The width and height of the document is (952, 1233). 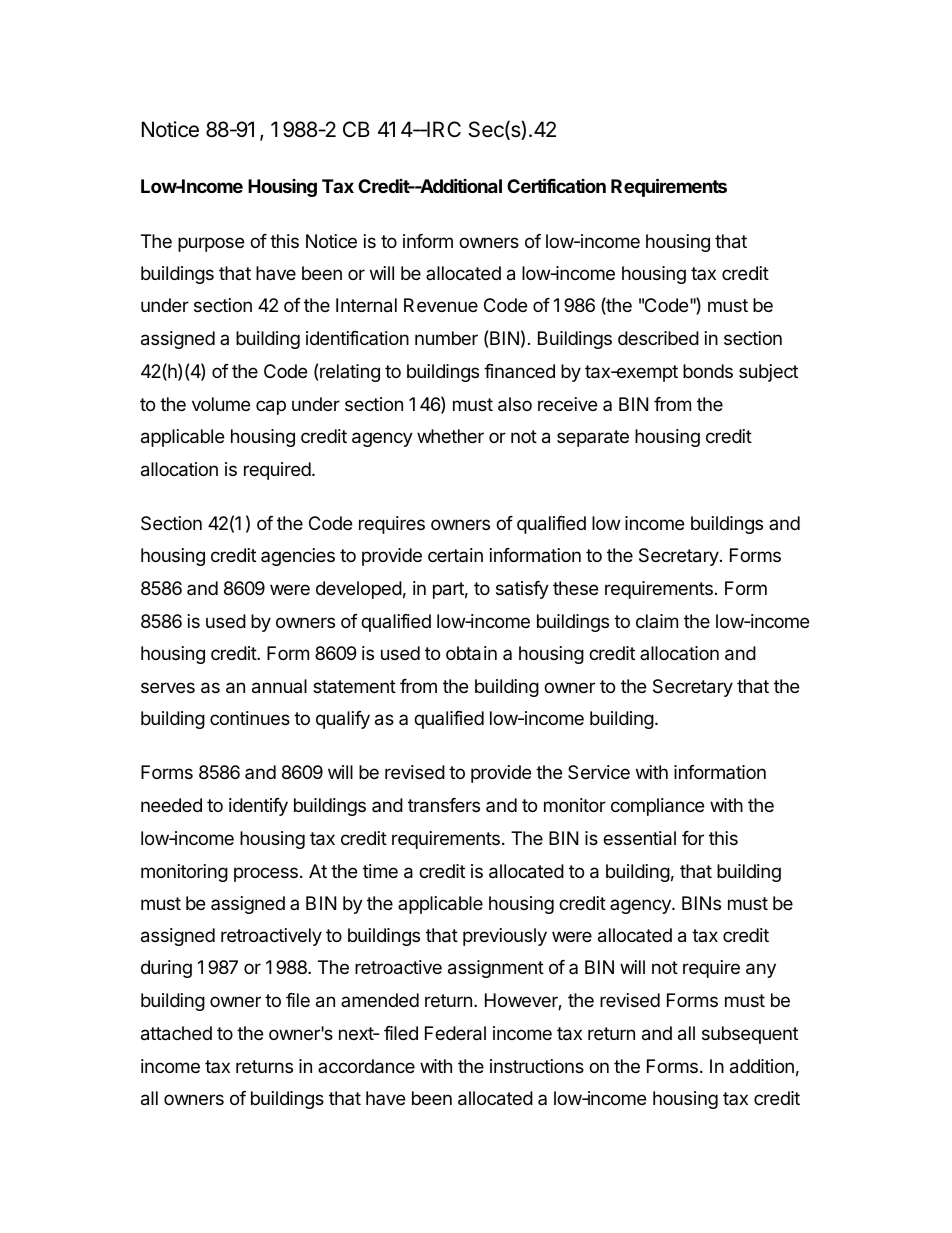 What do you see at coordinates (556, 185) in the document?
I see `Certification` at bounding box center [556, 185].
